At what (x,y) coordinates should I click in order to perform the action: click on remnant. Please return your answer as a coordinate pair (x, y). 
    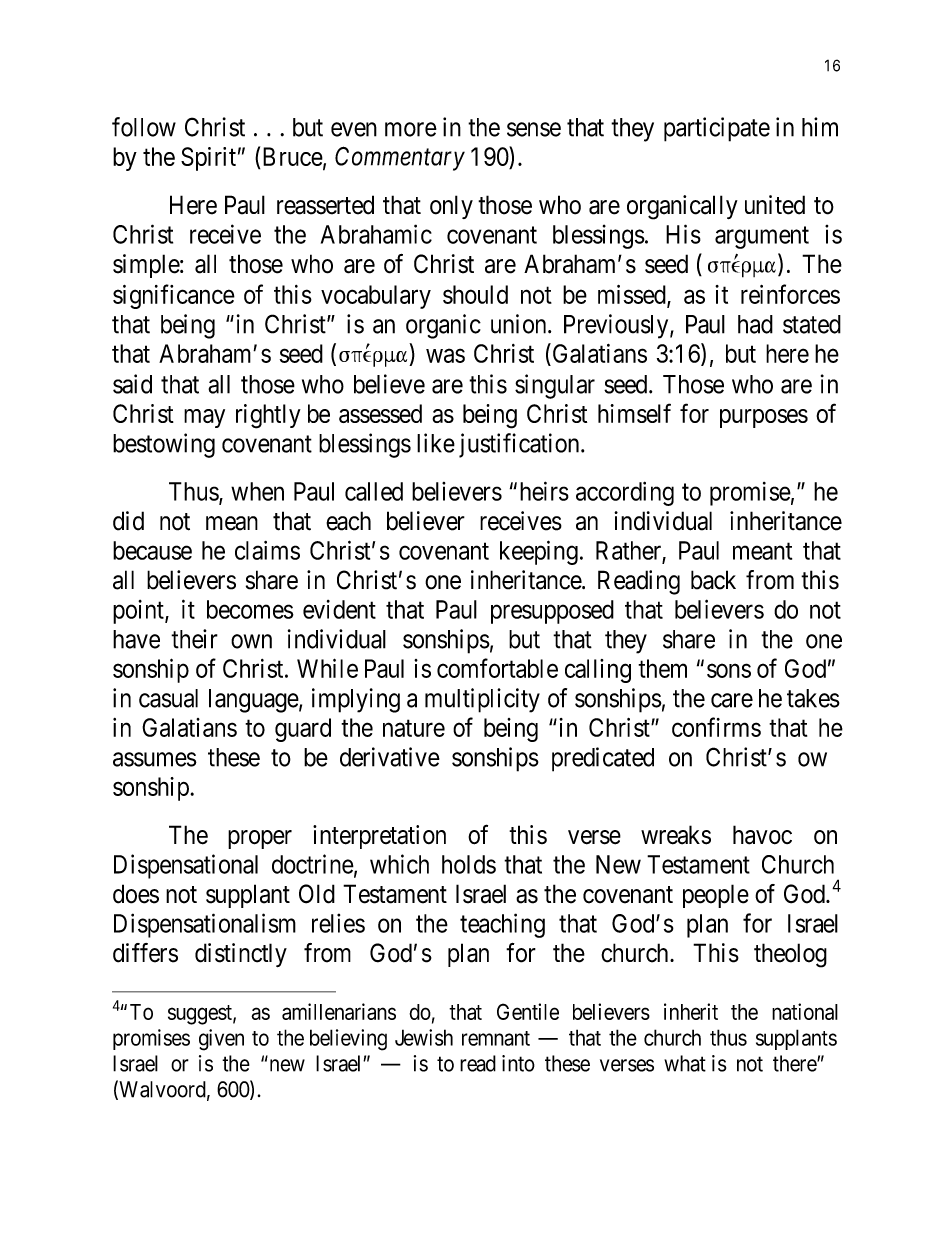
    Looking at the image, I should click on (496, 1038).
